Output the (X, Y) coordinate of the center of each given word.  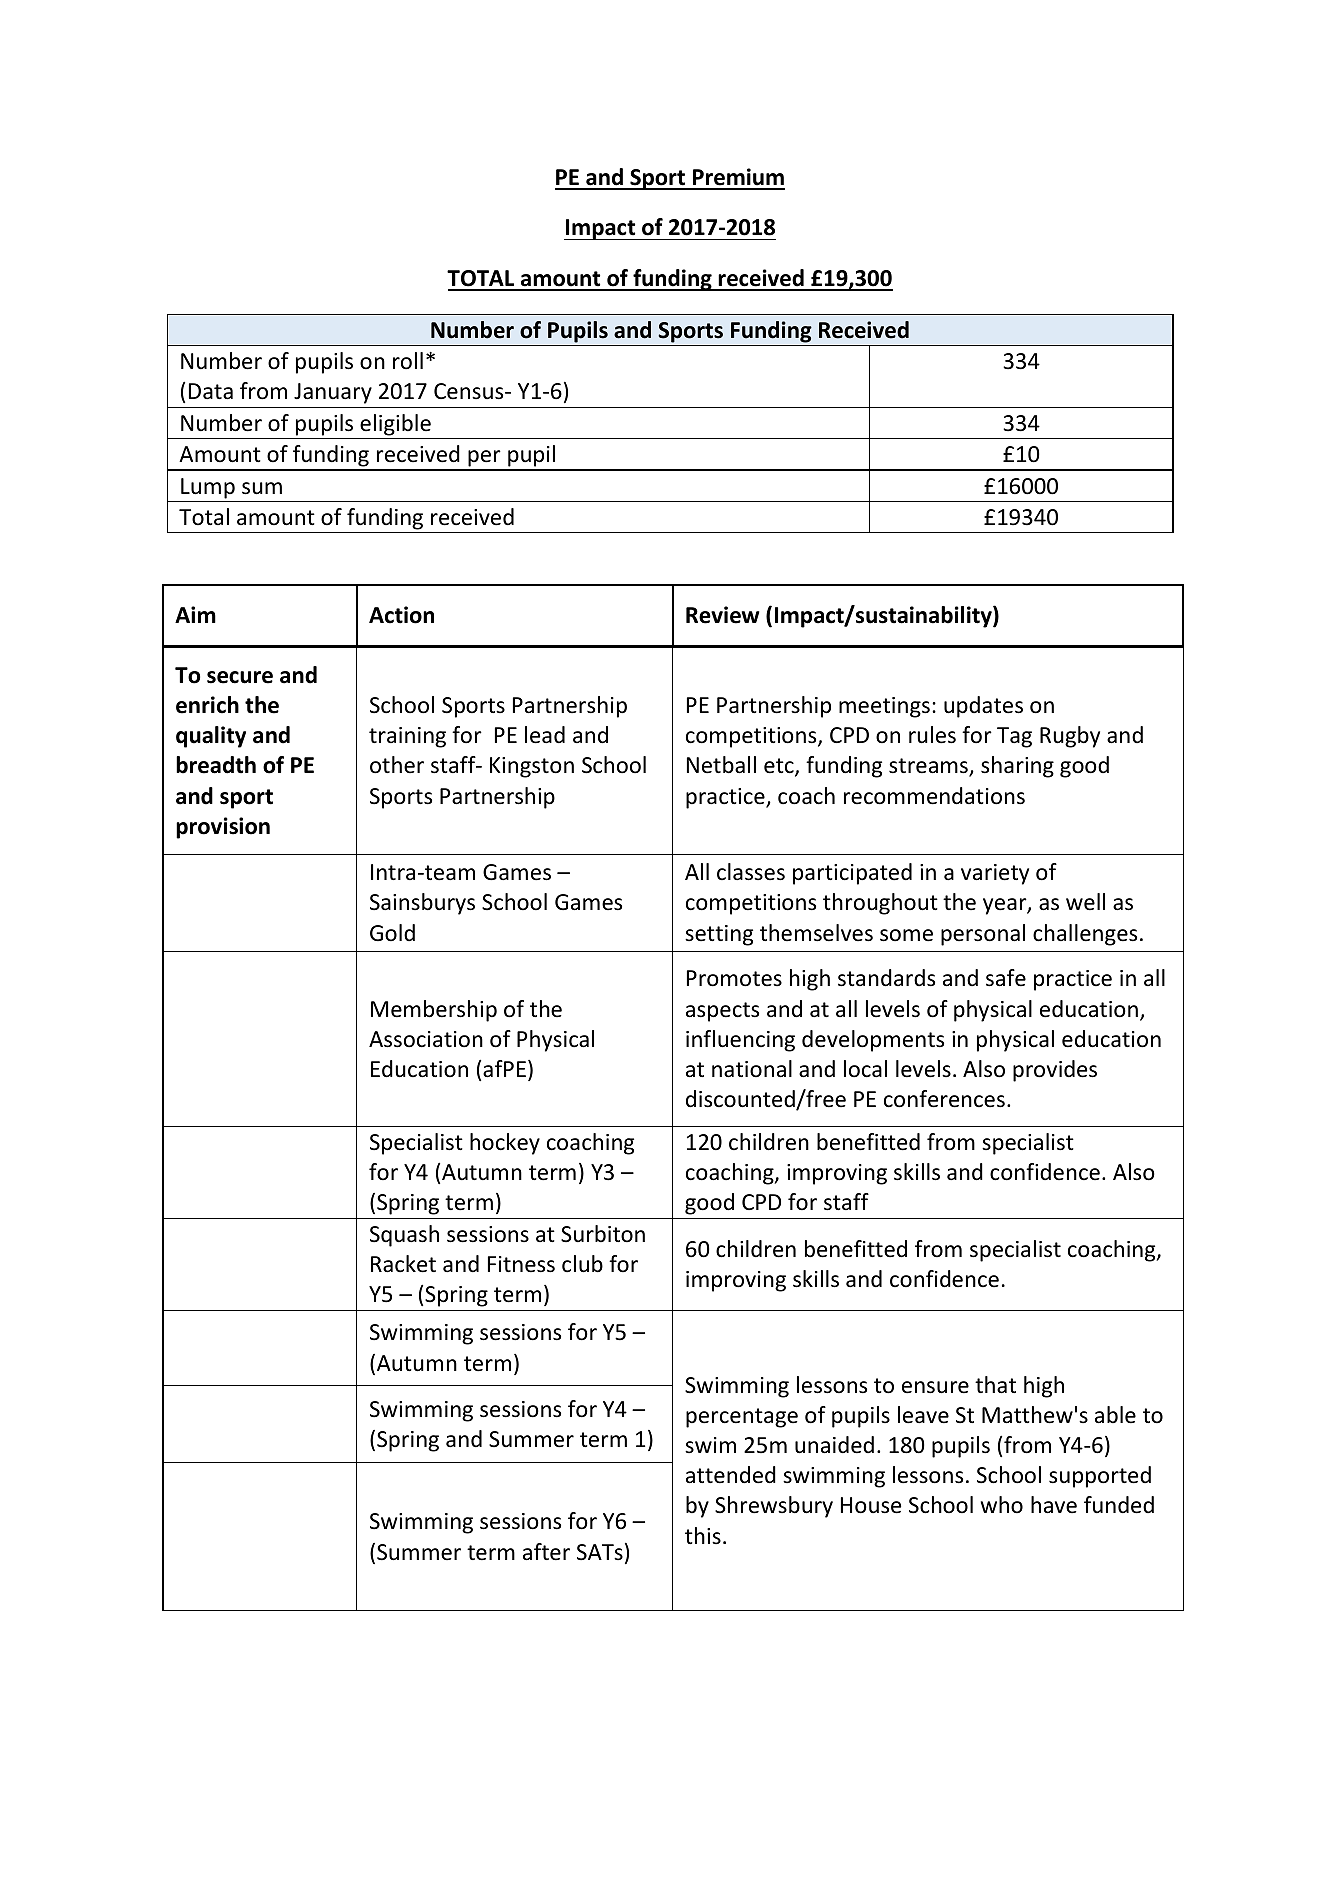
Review (723, 615)
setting (719, 935)
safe (1006, 978)
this (703, 1535)
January (333, 393)
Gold (392, 933)
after (546, 1552)
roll (408, 361)
